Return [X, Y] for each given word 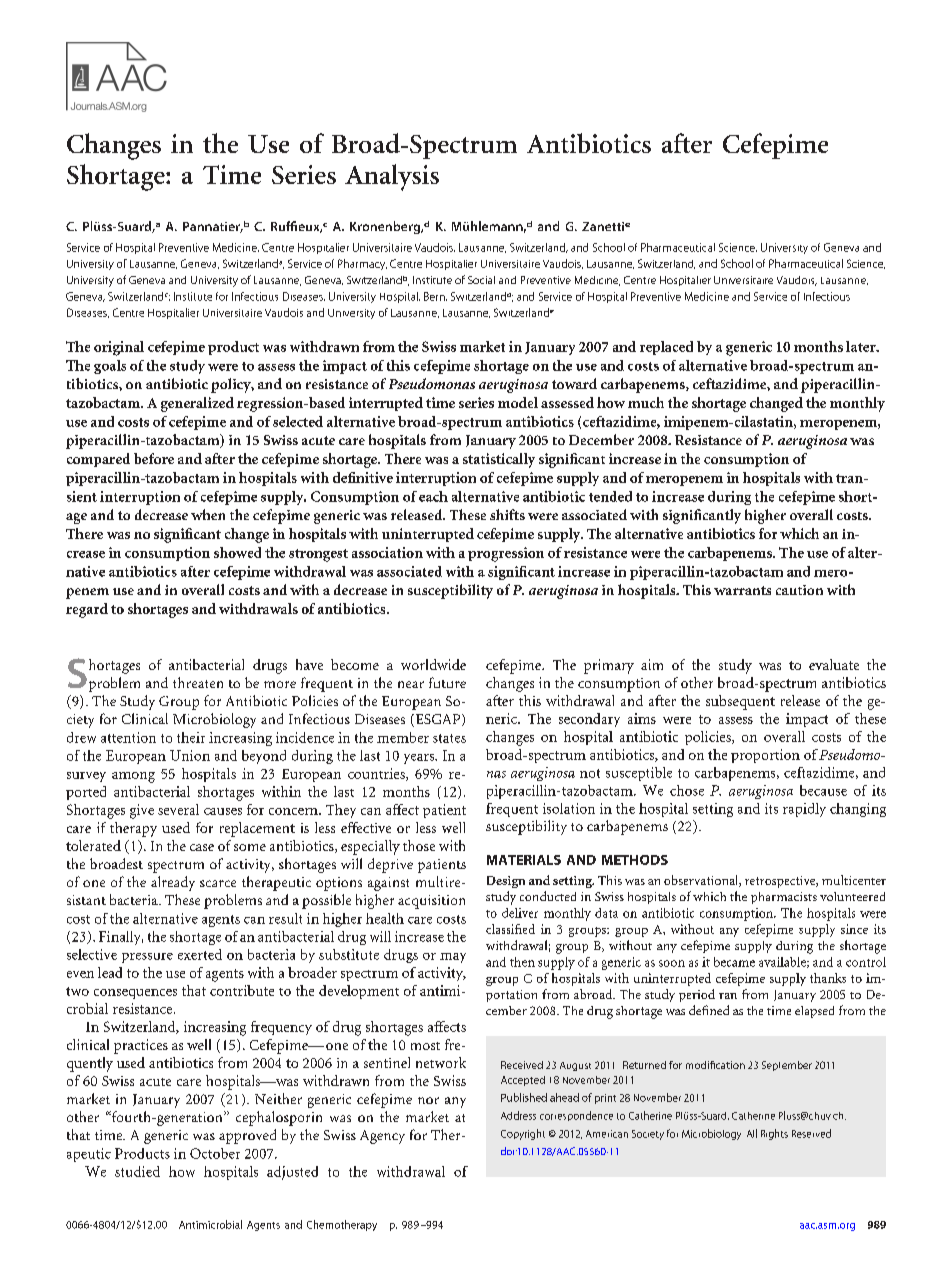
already [173, 883]
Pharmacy [362, 264]
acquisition [431, 902]
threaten [198, 682]
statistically [499, 460]
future [447, 682]
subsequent [740, 702]
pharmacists [784, 898]
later [862, 346]
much [646, 402]
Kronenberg [386, 227]
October [215, 1153]
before [154, 458]
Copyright [523, 1134]
